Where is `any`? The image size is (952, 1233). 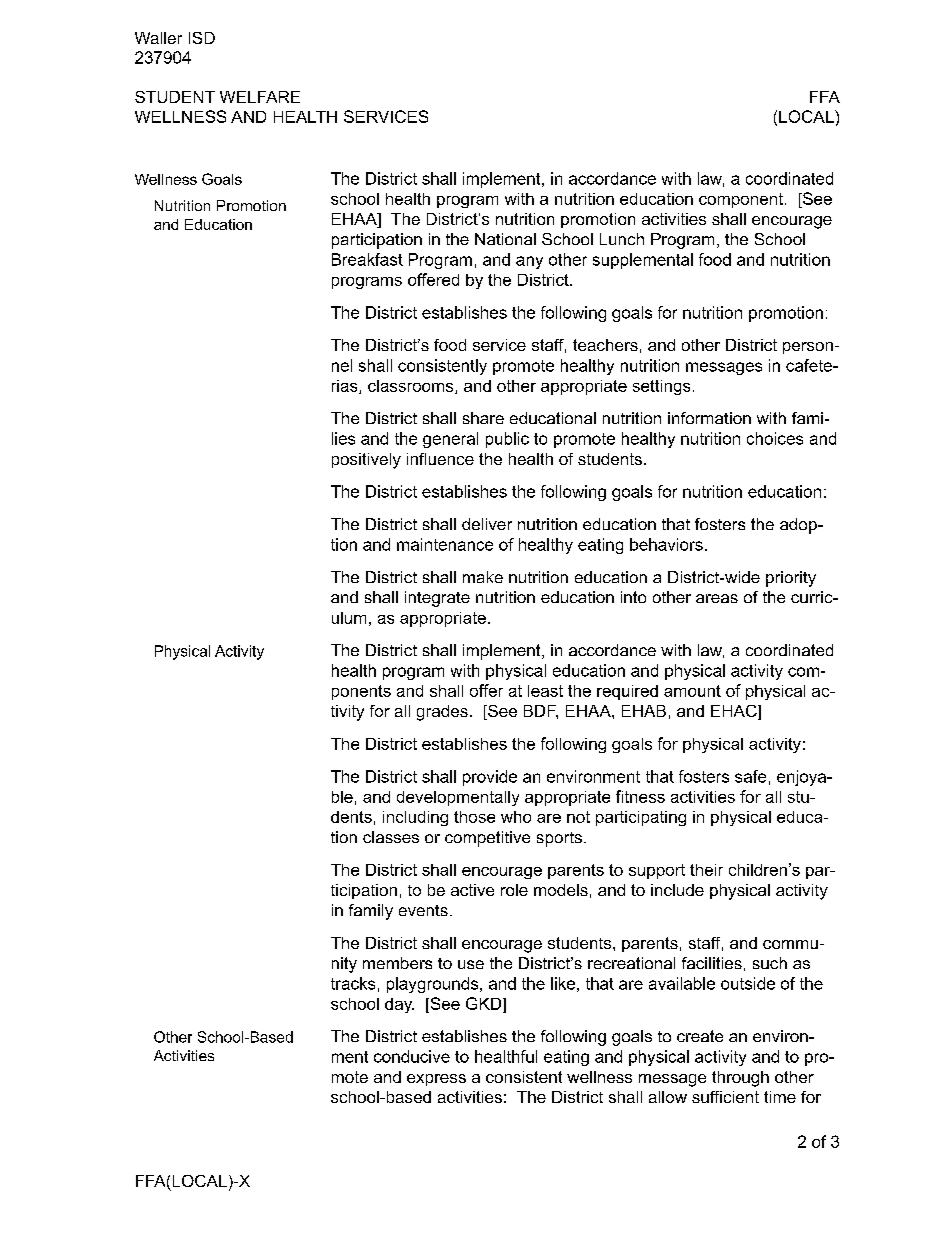 any is located at coordinates (529, 262).
